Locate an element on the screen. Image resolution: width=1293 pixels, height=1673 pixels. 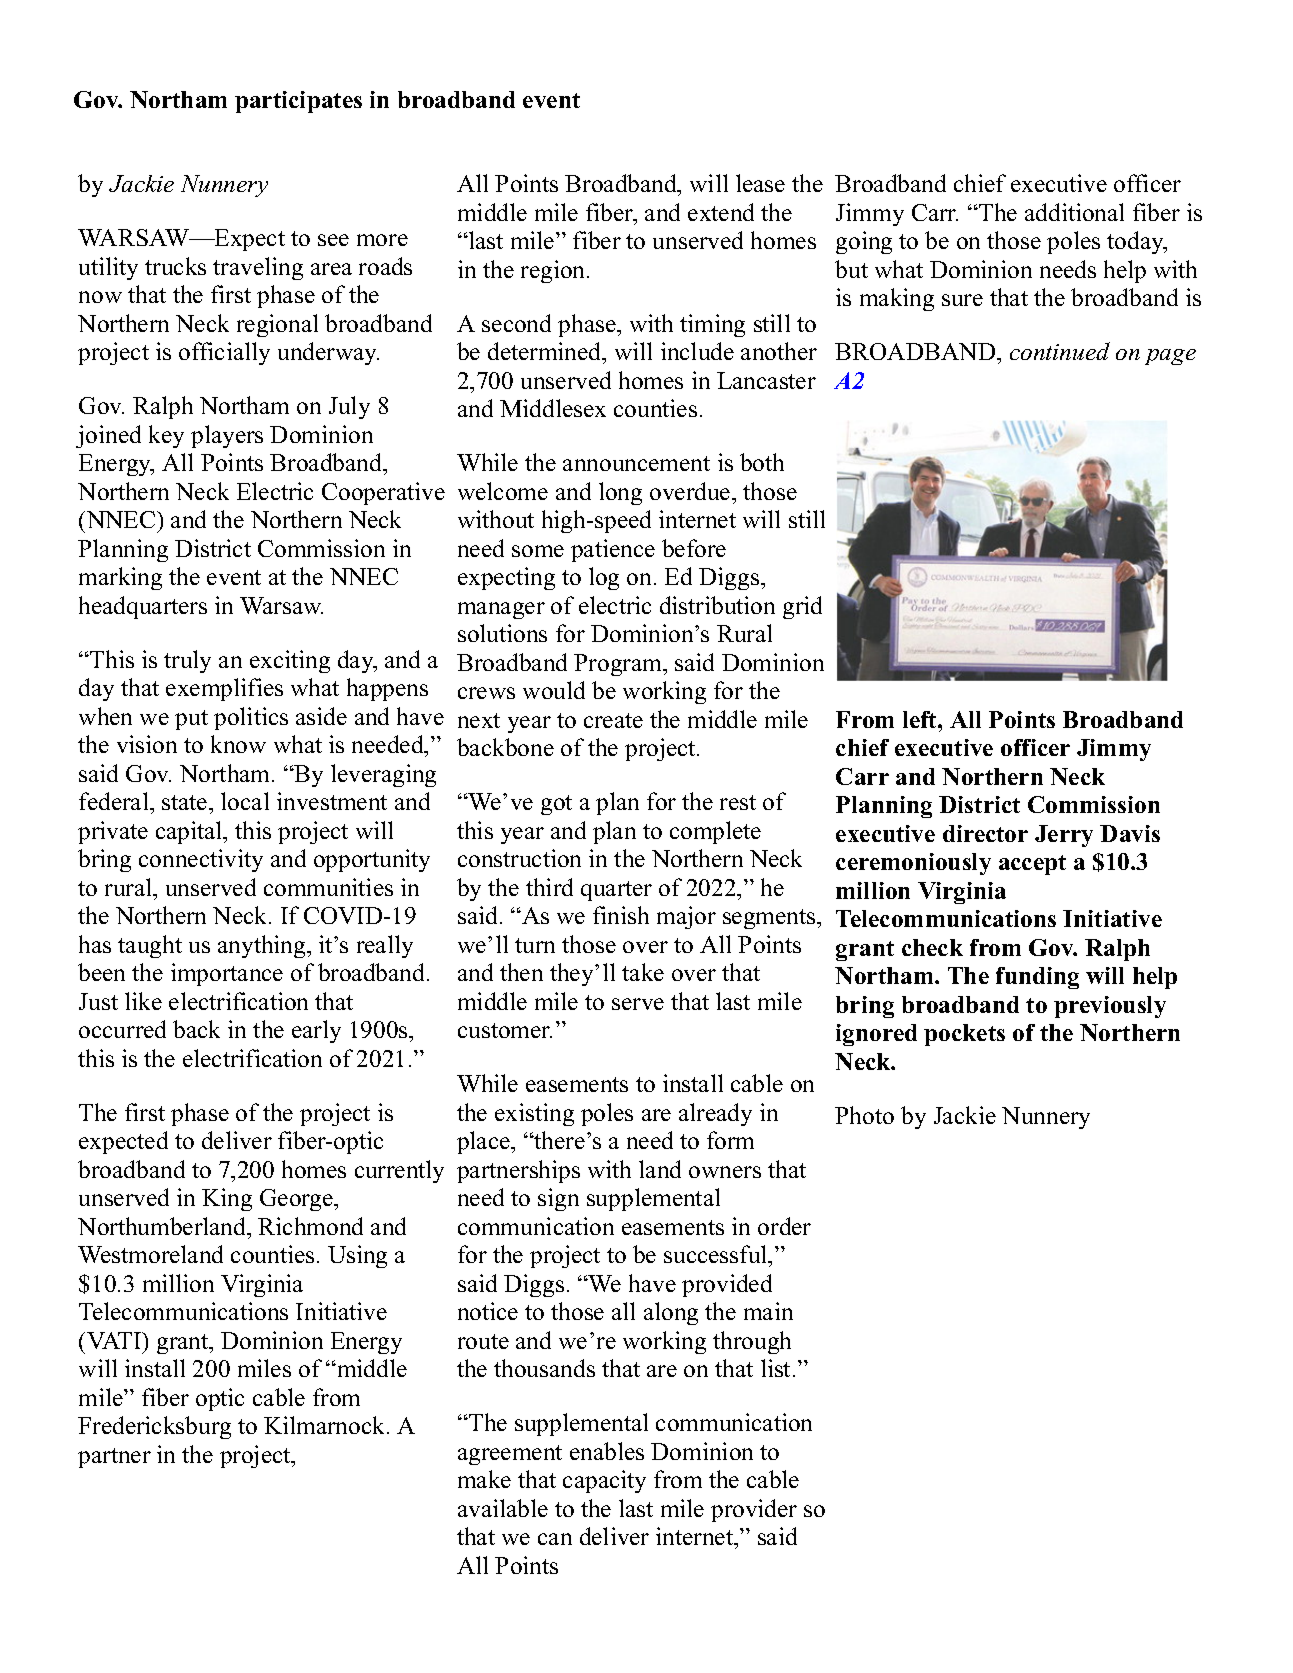
provider is located at coordinates (754, 1510).
